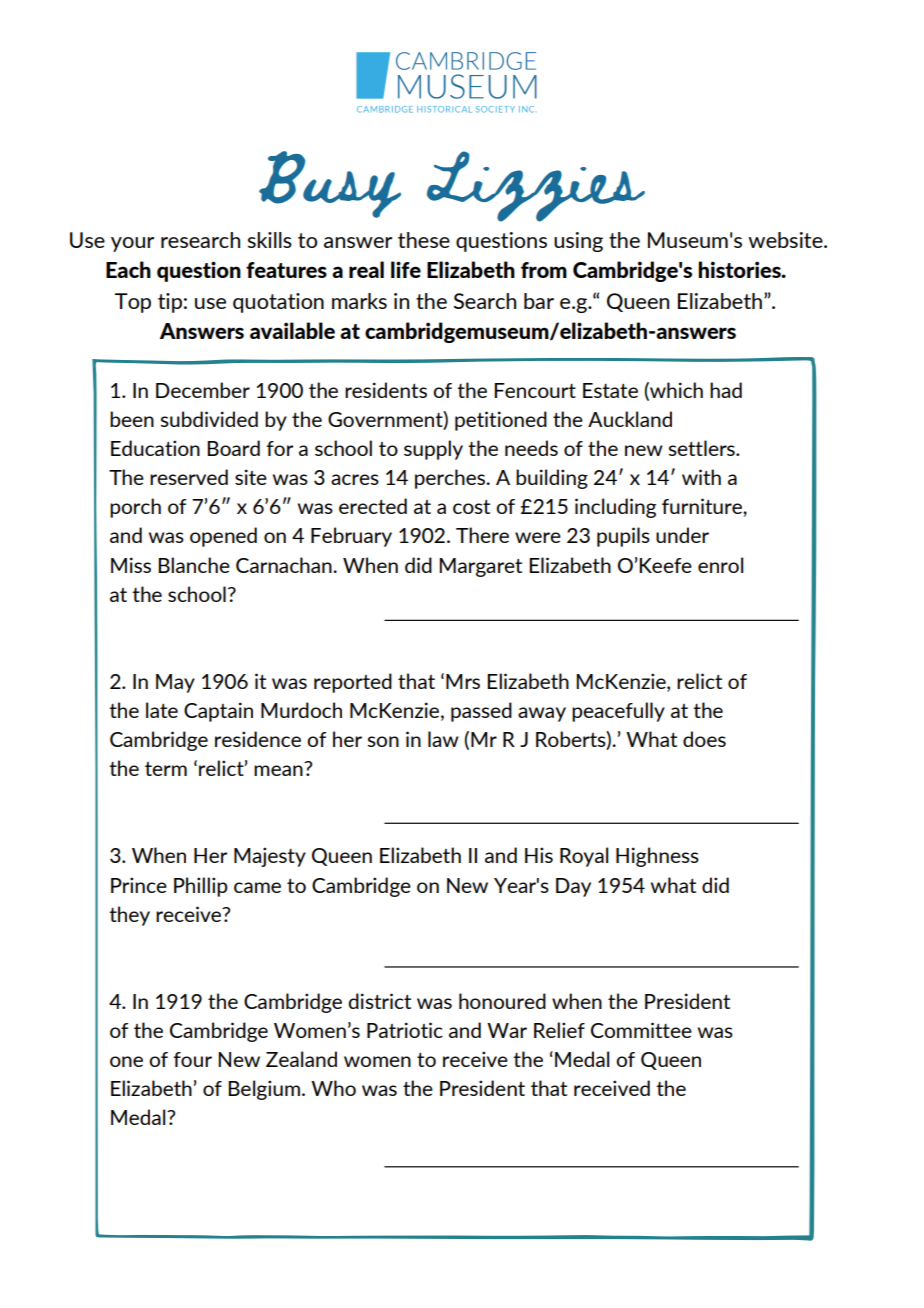  I want to click on law, so click(443, 739).
